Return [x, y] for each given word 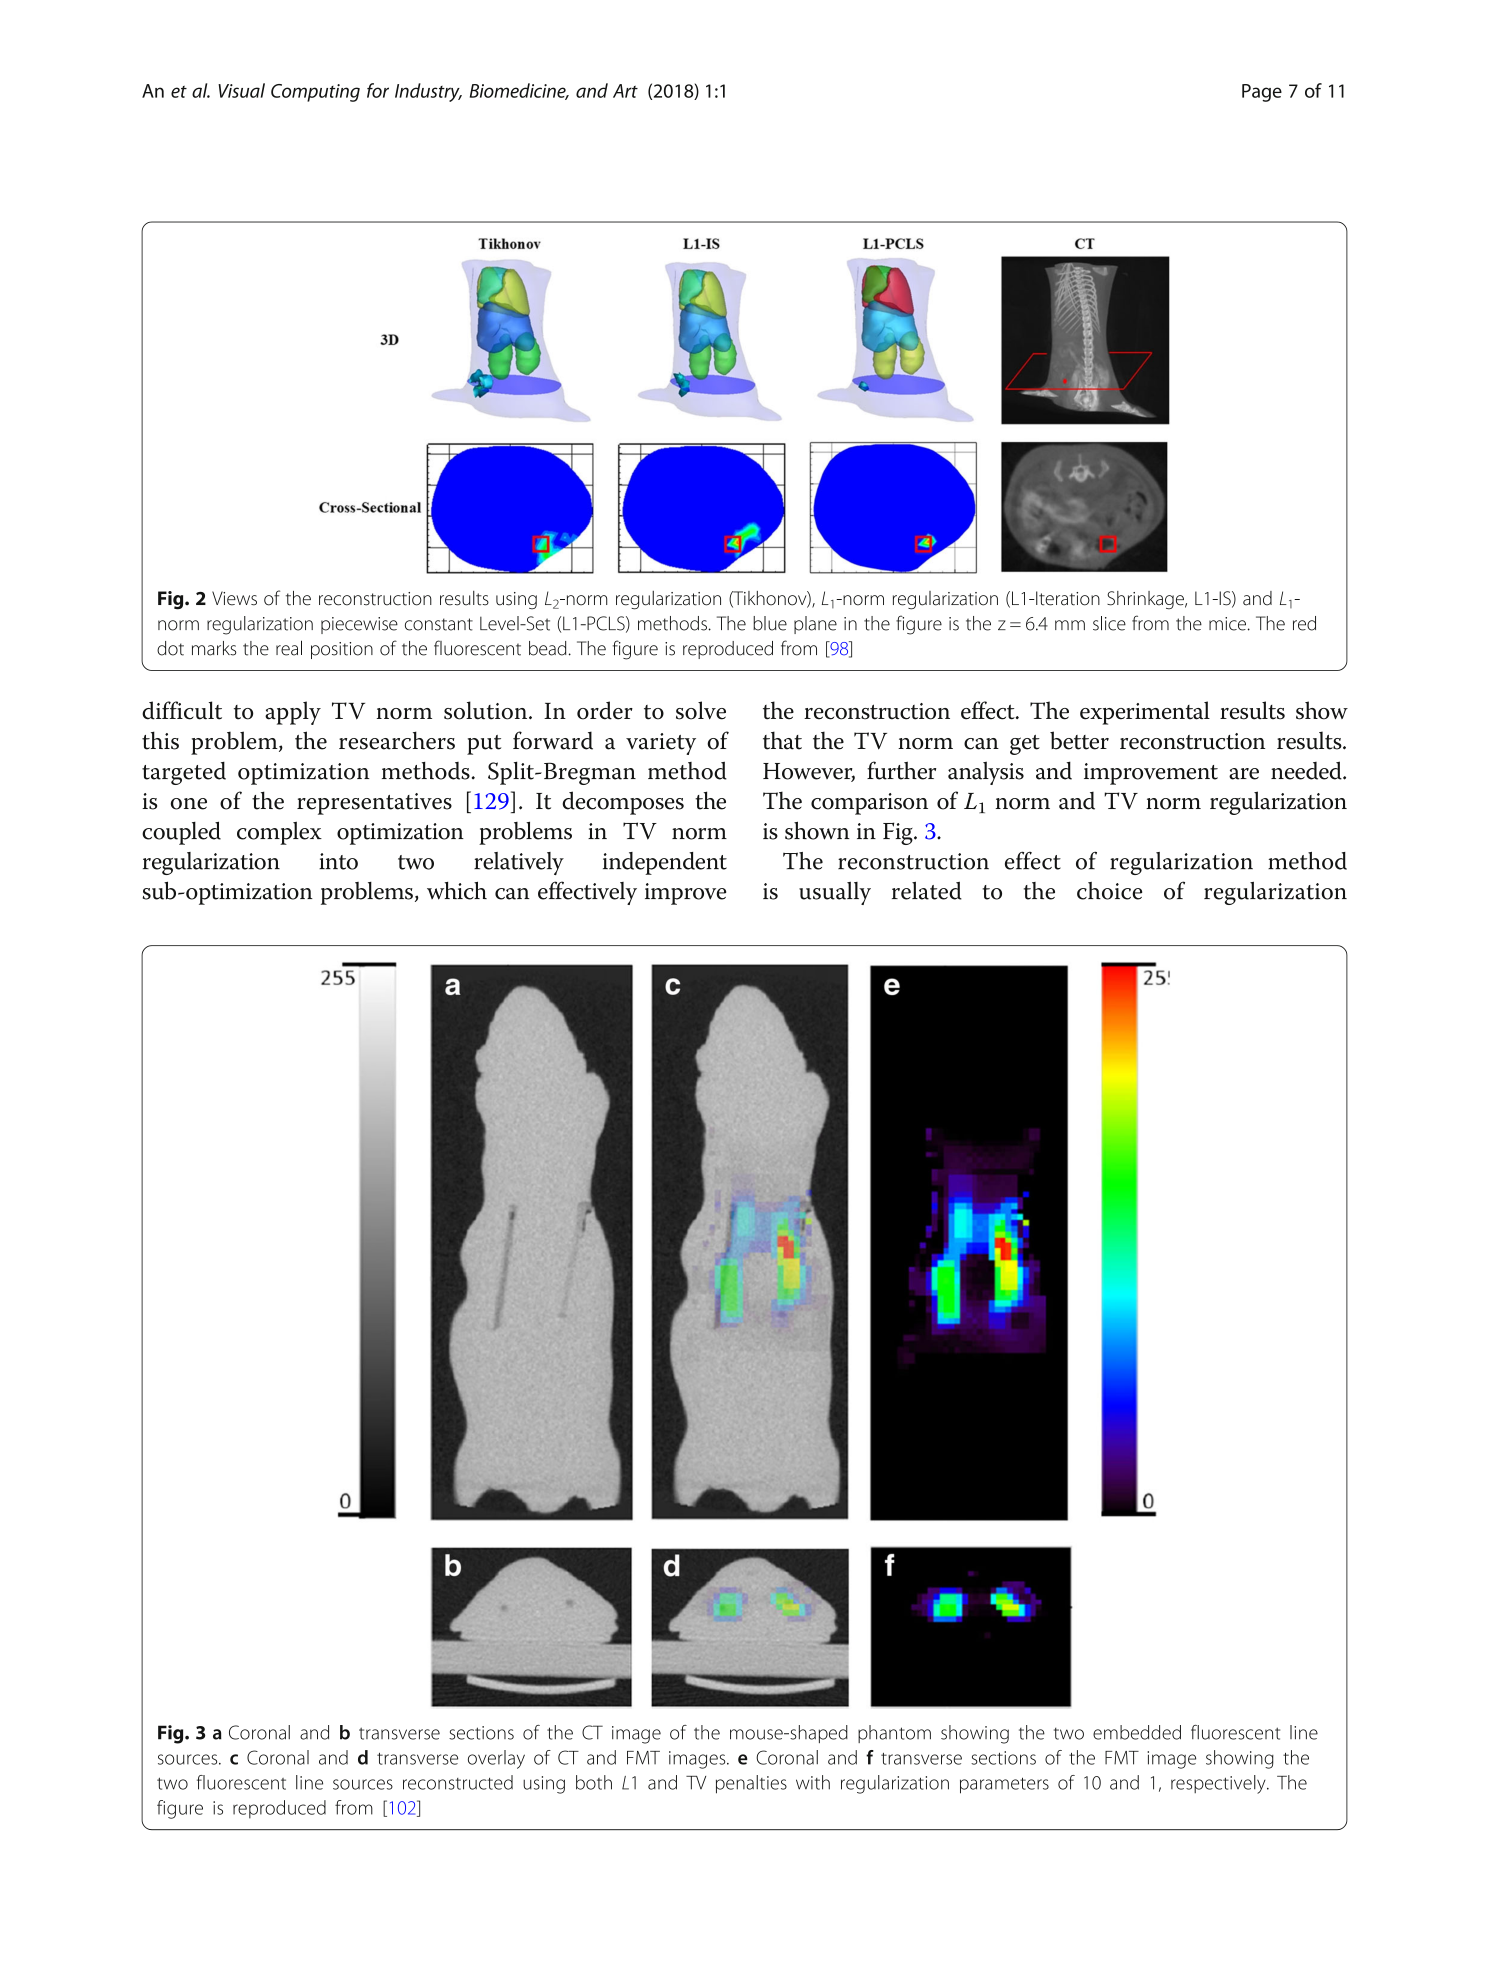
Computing [315, 93]
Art [625, 91]
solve [701, 710]
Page [1262, 93]
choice [1109, 891]
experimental [1145, 713]
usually [835, 893]
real [289, 648]
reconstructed [458, 1782]
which [457, 891]
